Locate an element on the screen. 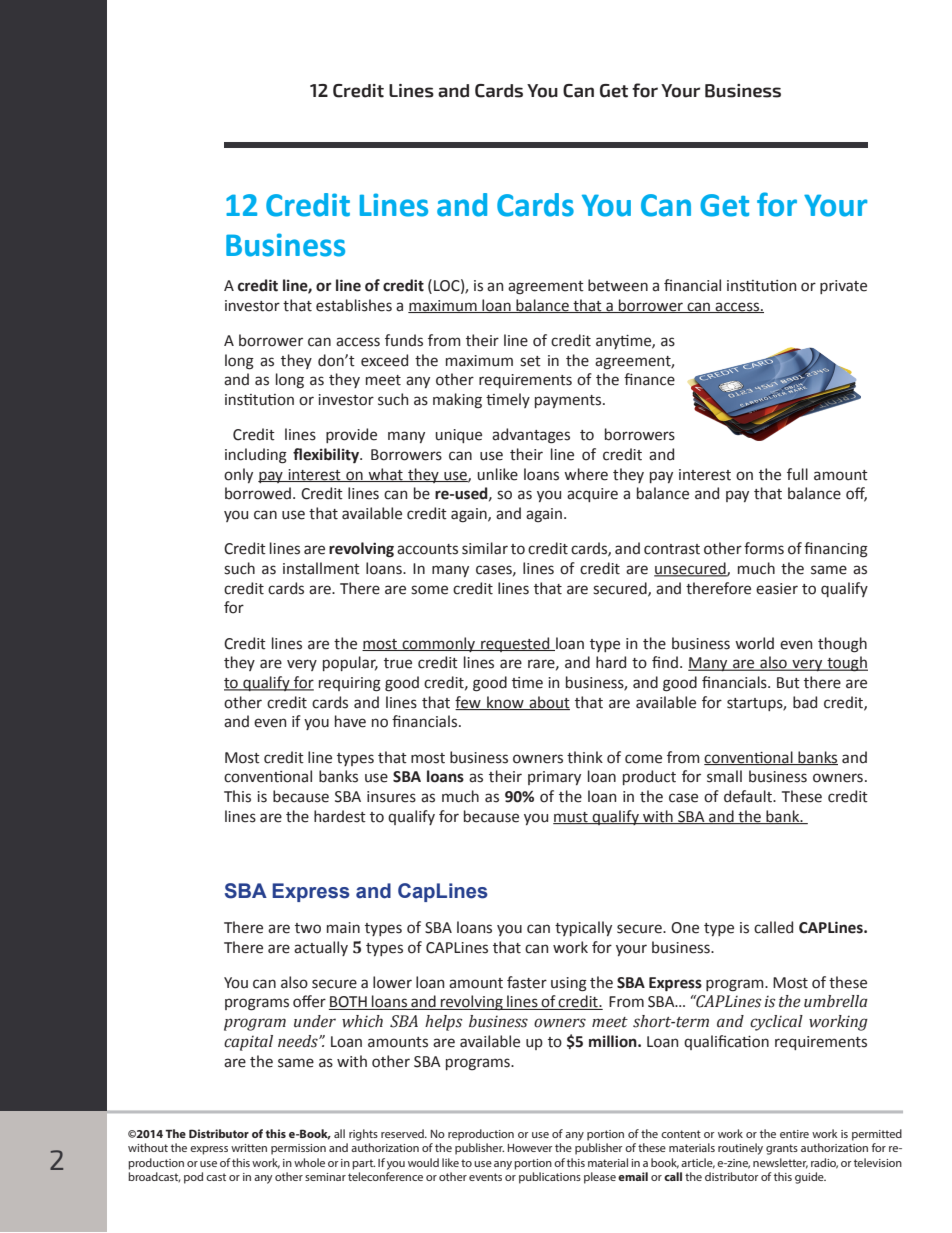 Image resolution: width=952 pixels, height=1233 pixels. However is located at coordinates (530, 1148).
